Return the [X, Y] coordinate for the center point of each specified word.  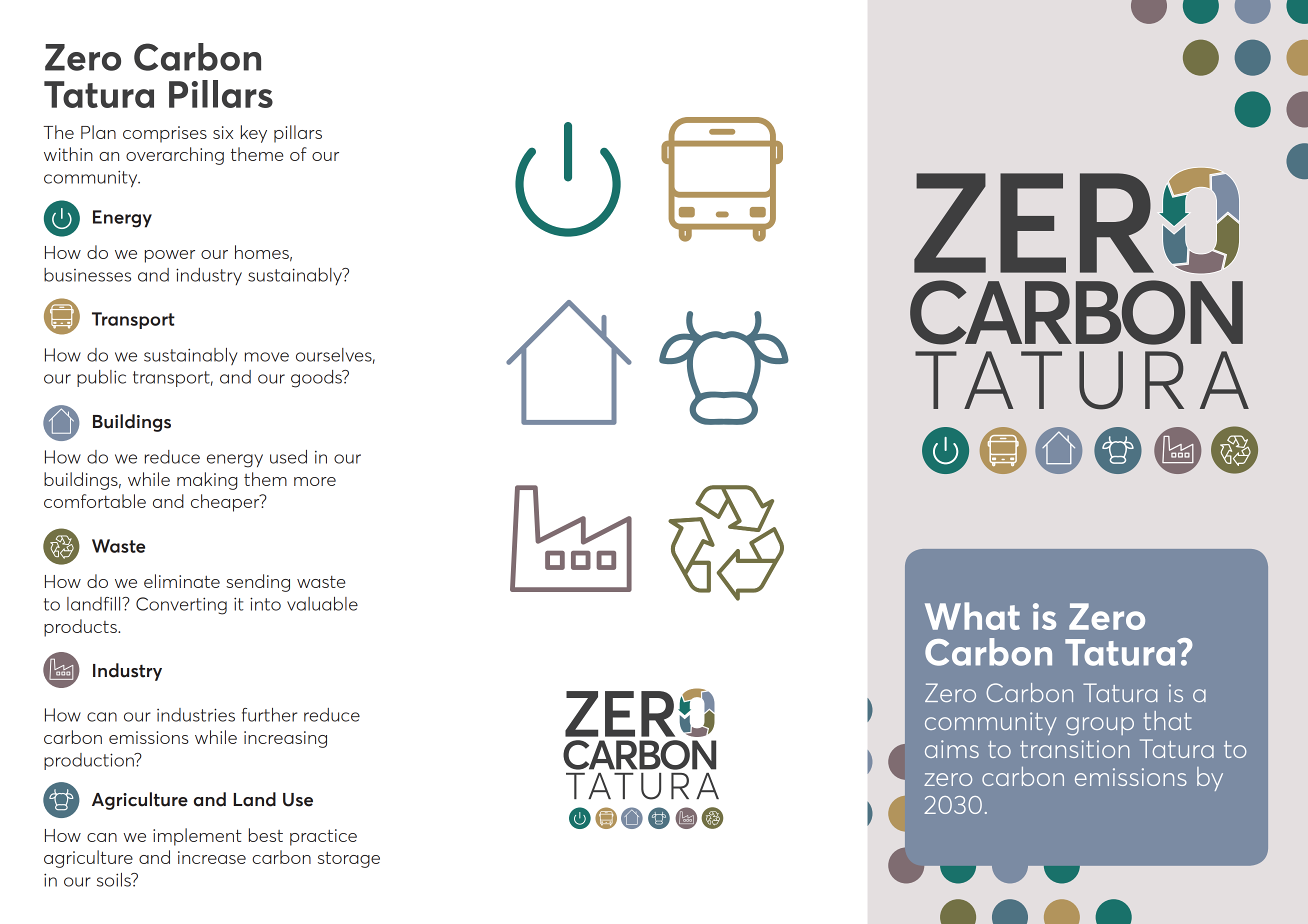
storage [349, 860]
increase [212, 857]
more [315, 481]
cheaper [226, 503]
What [972, 616]
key [254, 134]
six [223, 132]
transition [1075, 749]
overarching [175, 156]
